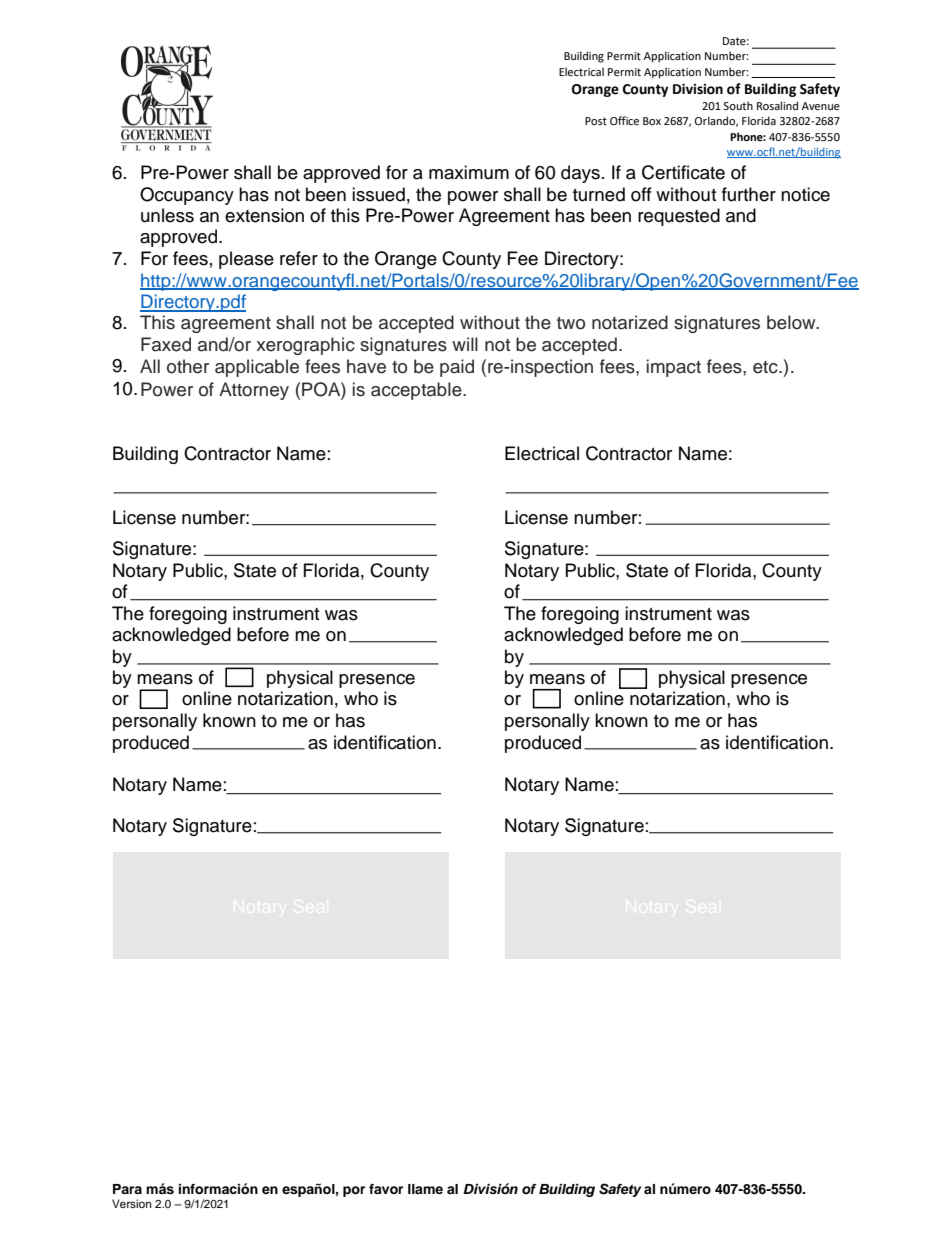 This document has width=952, height=1233. What do you see at coordinates (766, 367) in the document?
I see `etc` at bounding box center [766, 367].
